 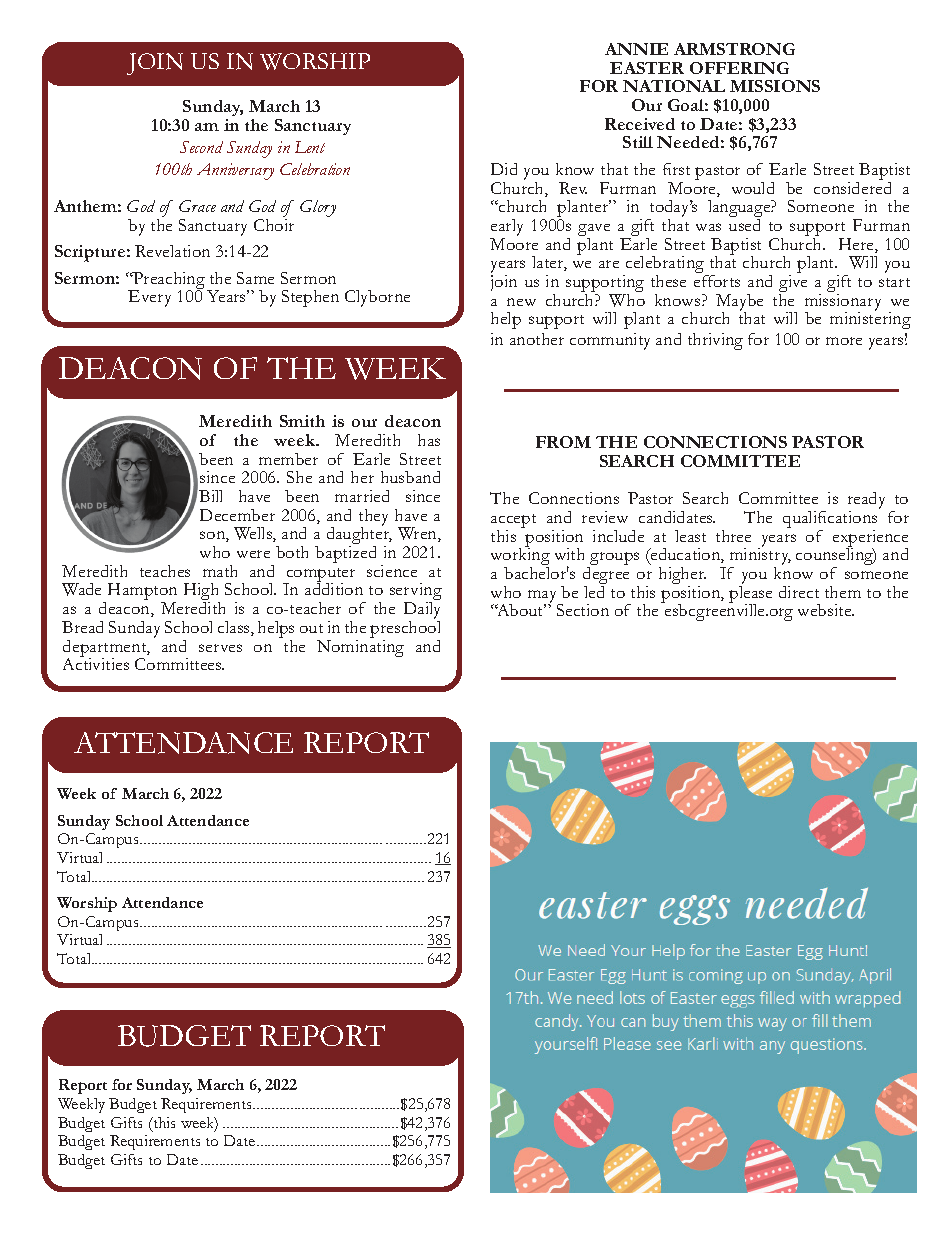 I want to click on ANNIE, so click(x=636, y=49).
